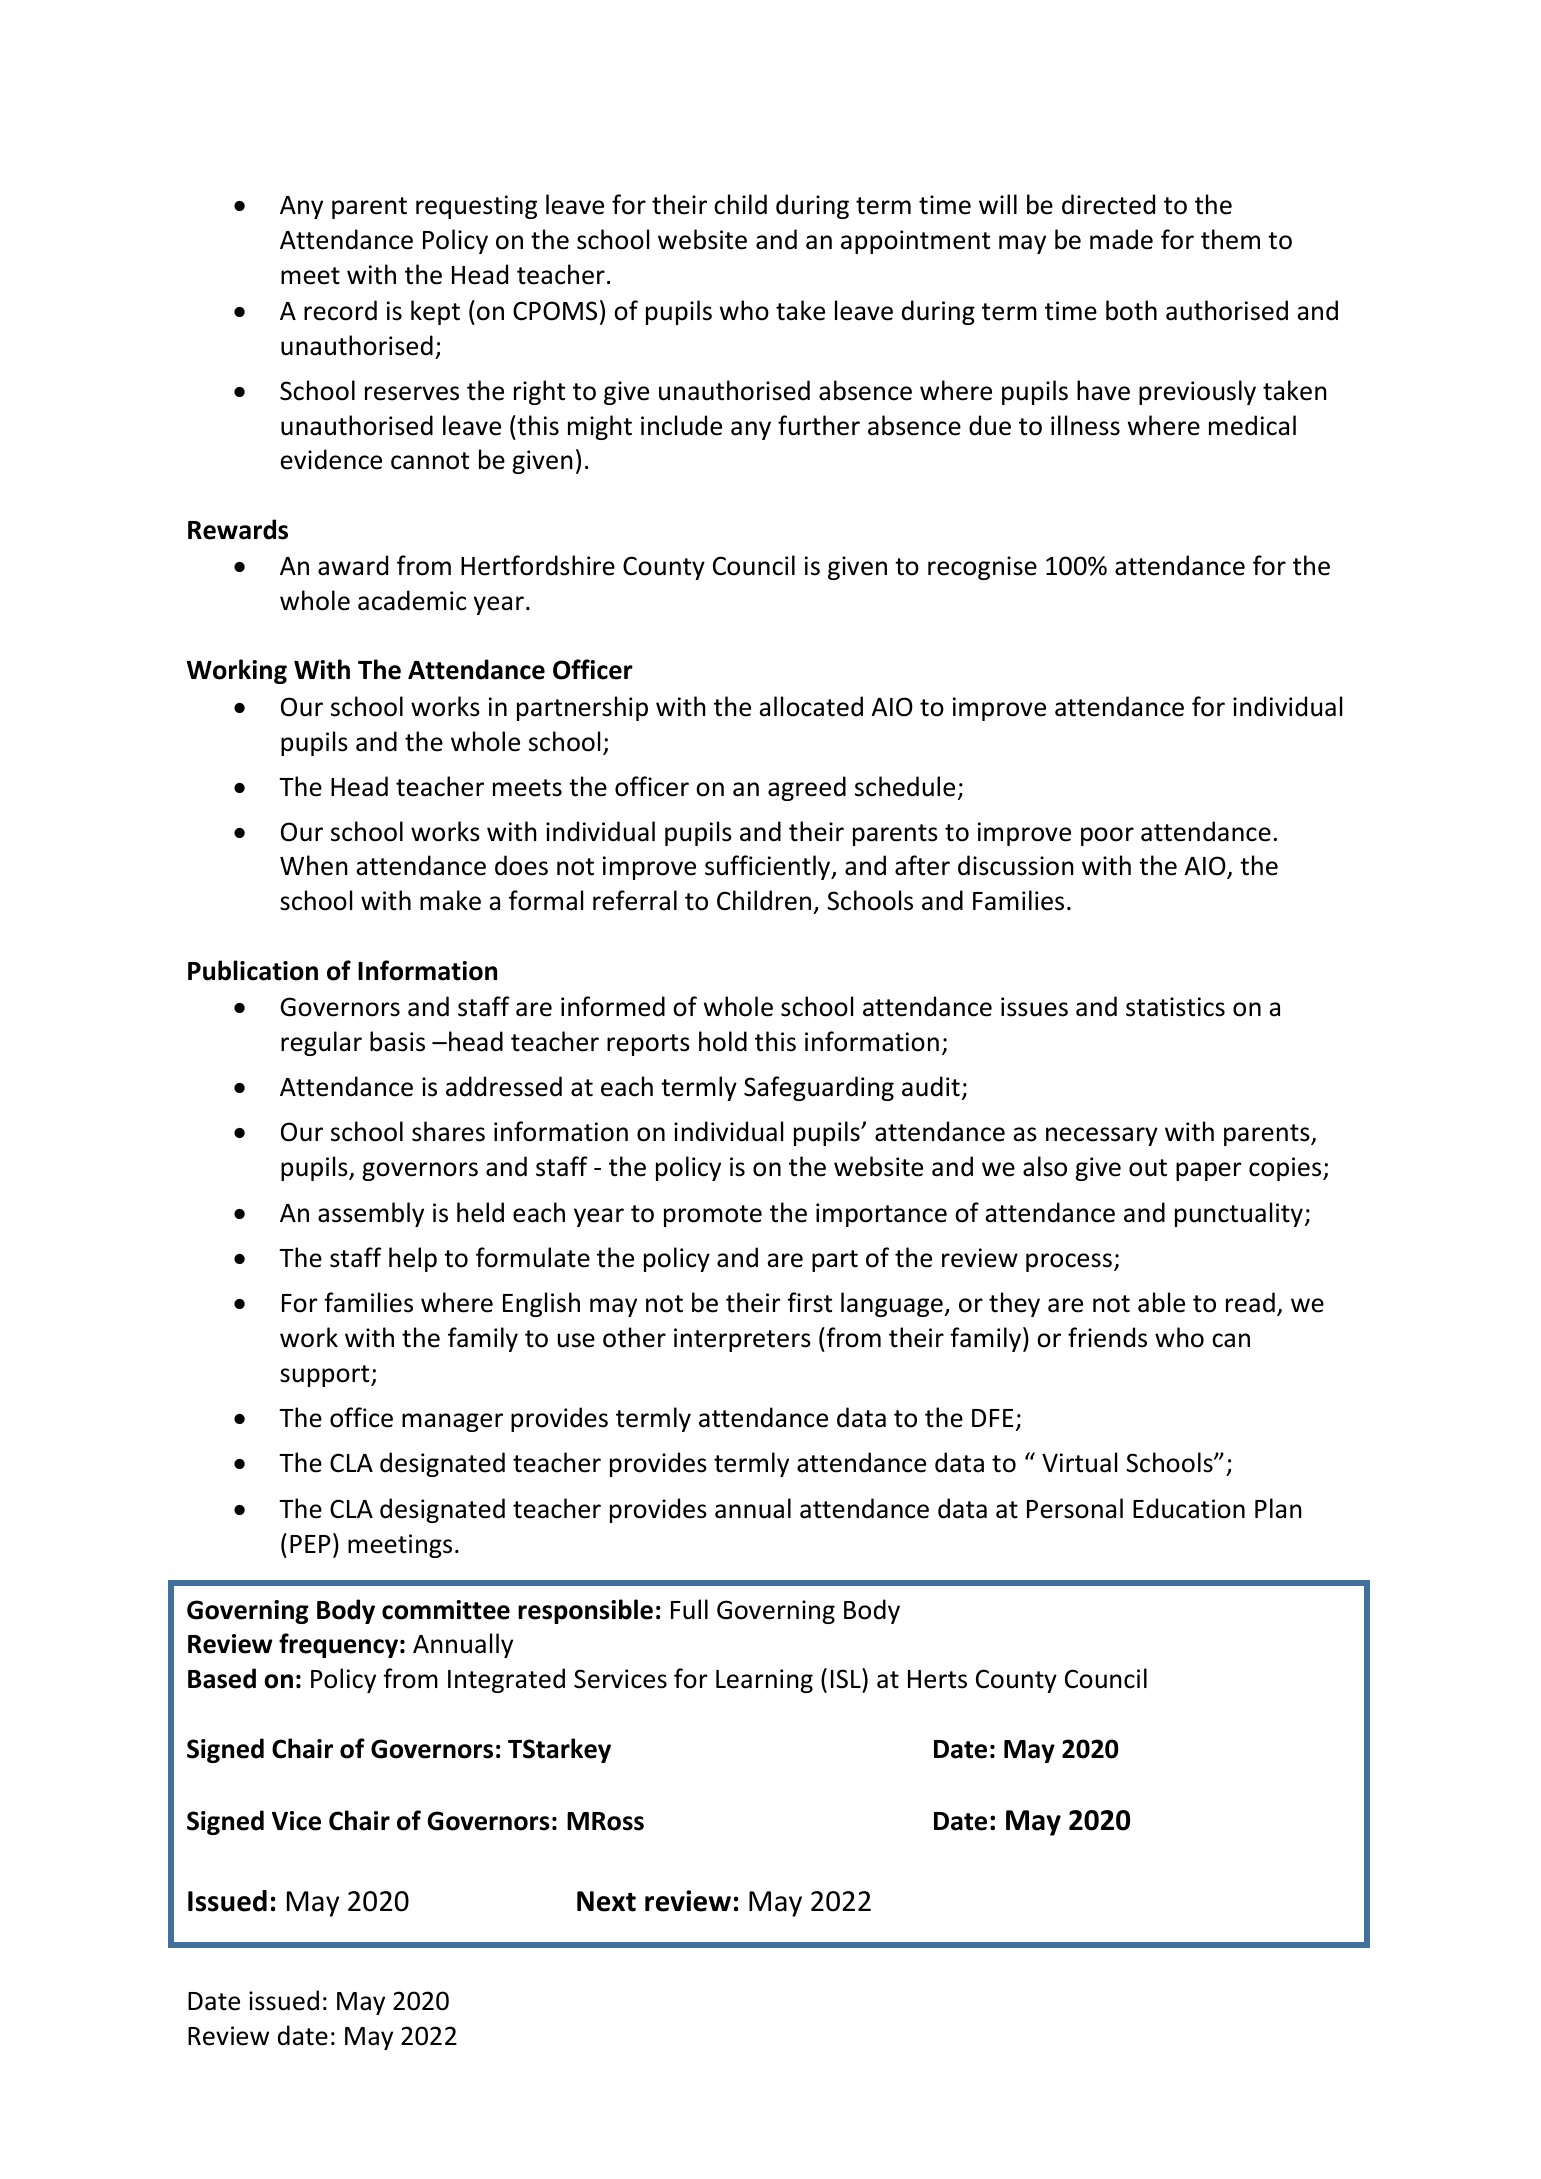 The width and height of the screenshot is (1541, 2179). What do you see at coordinates (723, 1041) in the screenshot?
I see `hold` at bounding box center [723, 1041].
